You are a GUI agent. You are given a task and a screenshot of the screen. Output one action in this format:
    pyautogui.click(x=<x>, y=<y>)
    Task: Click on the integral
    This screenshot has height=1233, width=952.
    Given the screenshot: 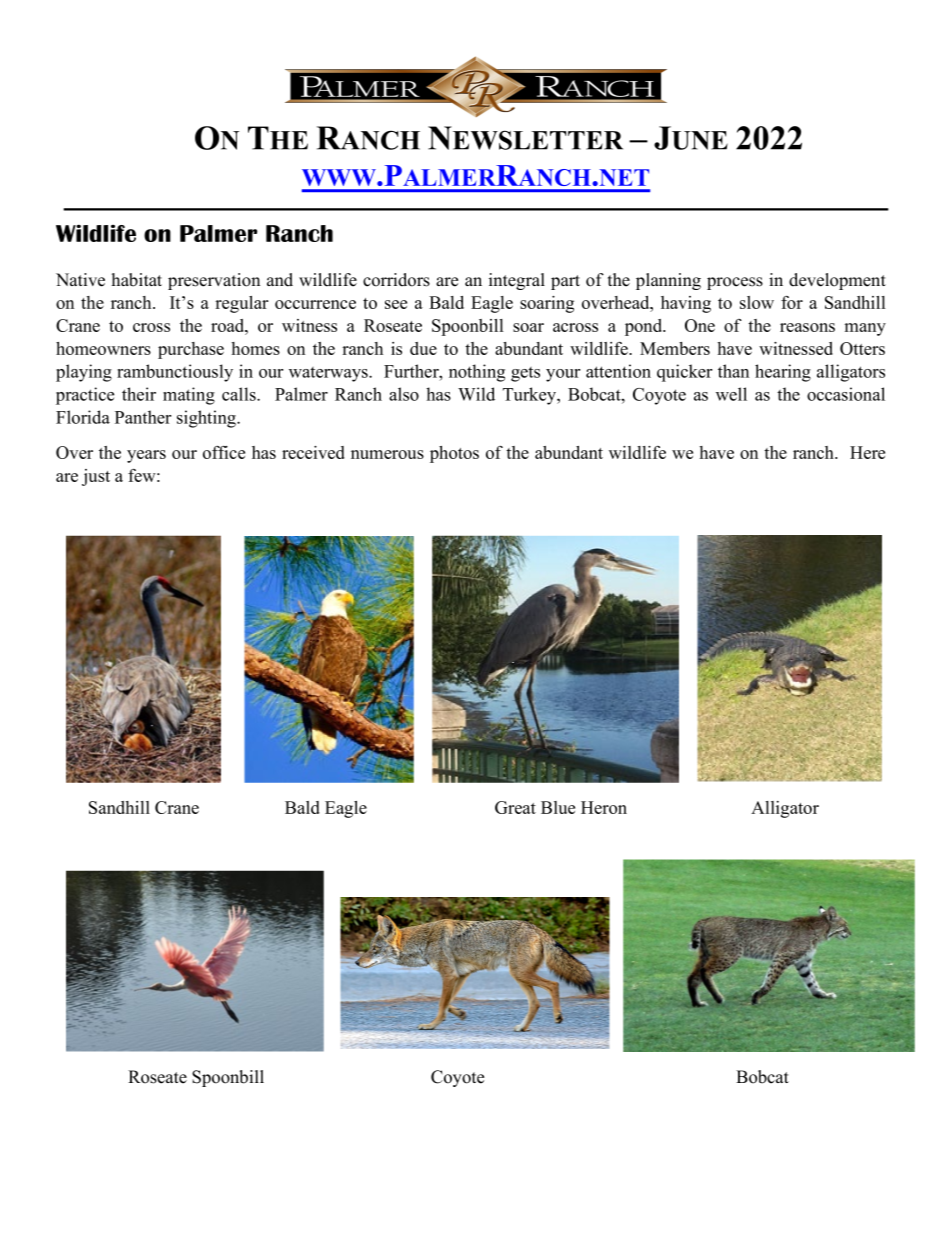 What is the action you would take?
    pyautogui.click(x=517, y=281)
